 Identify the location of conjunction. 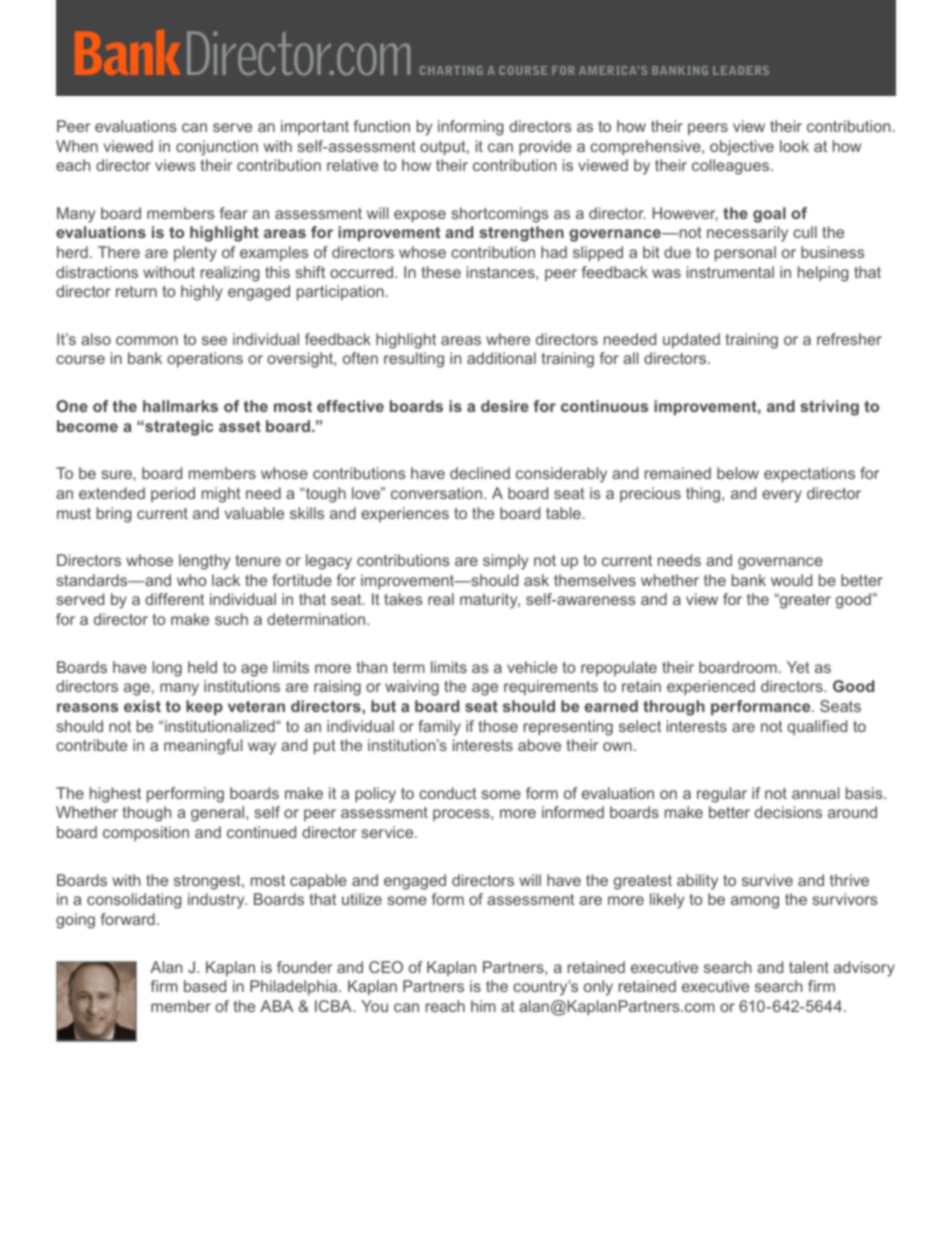
(217, 148).
